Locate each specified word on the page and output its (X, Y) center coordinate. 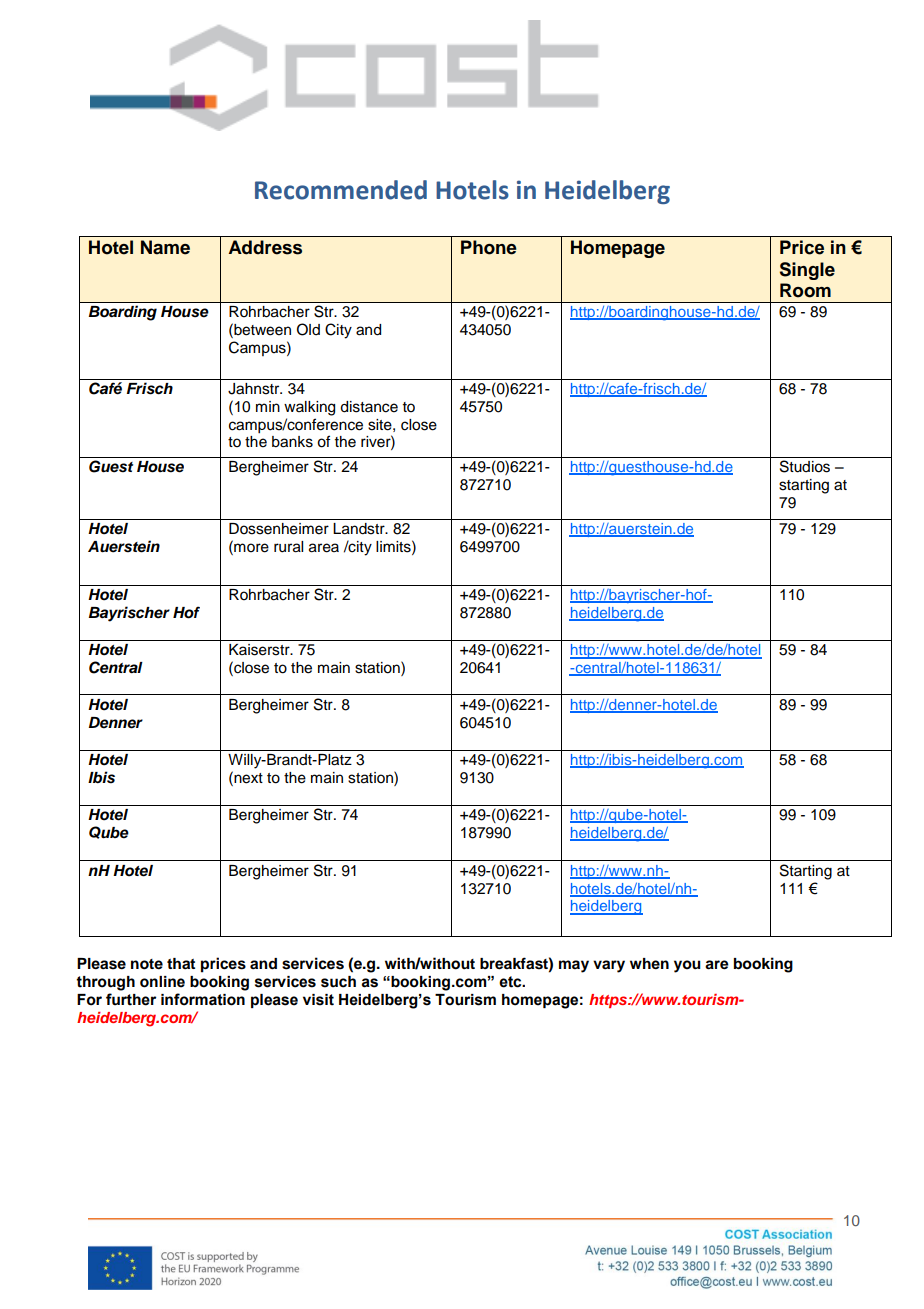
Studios (805, 466)
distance (369, 407)
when (649, 964)
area (324, 548)
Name (165, 247)
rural (288, 547)
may (574, 966)
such (338, 982)
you (687, 966)
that (181, 963)
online (162, 982)
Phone (489, 247)
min (268, 406)
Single (807, 271)
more (250, 548)
